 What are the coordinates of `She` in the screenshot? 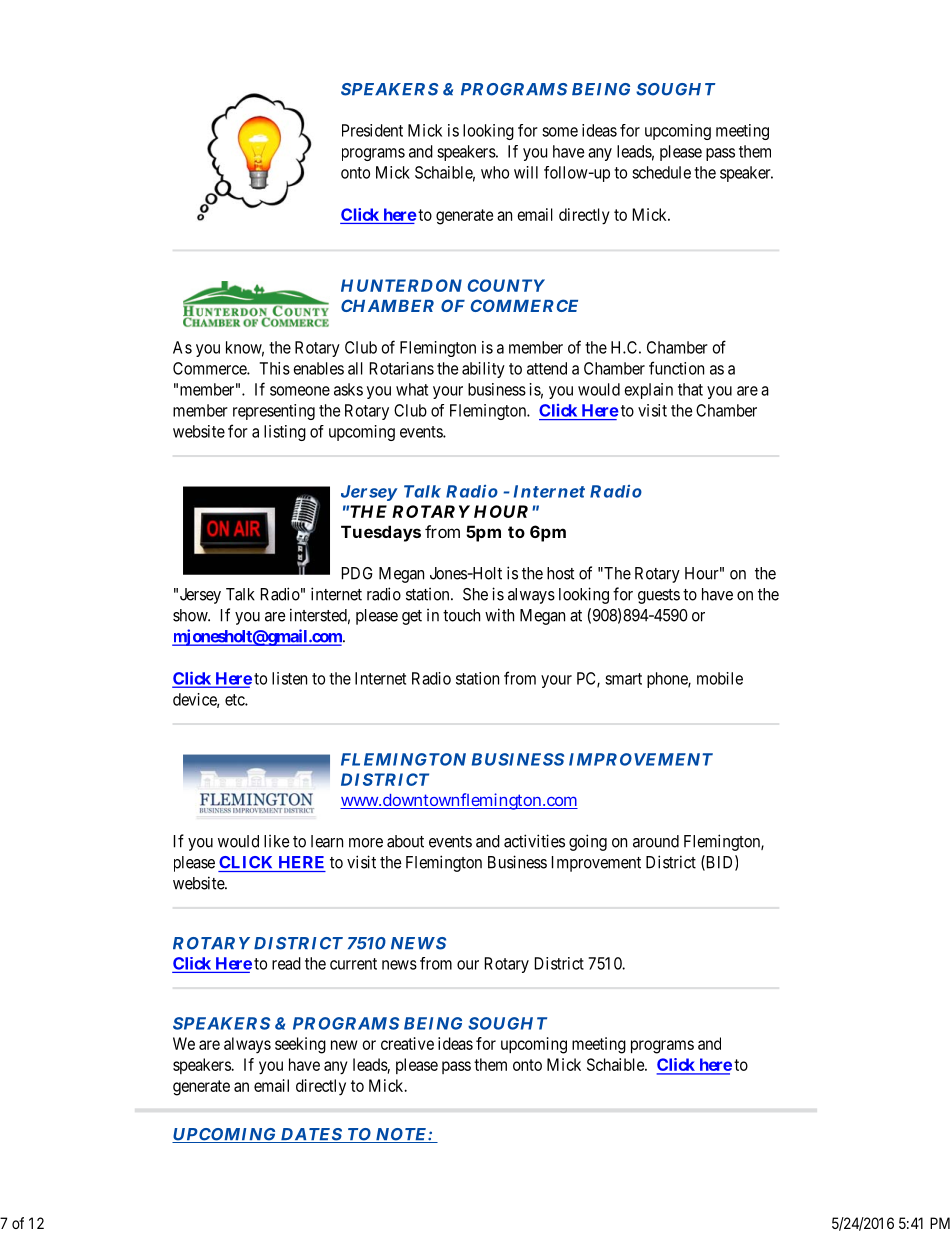 It's located at (475, 594).
